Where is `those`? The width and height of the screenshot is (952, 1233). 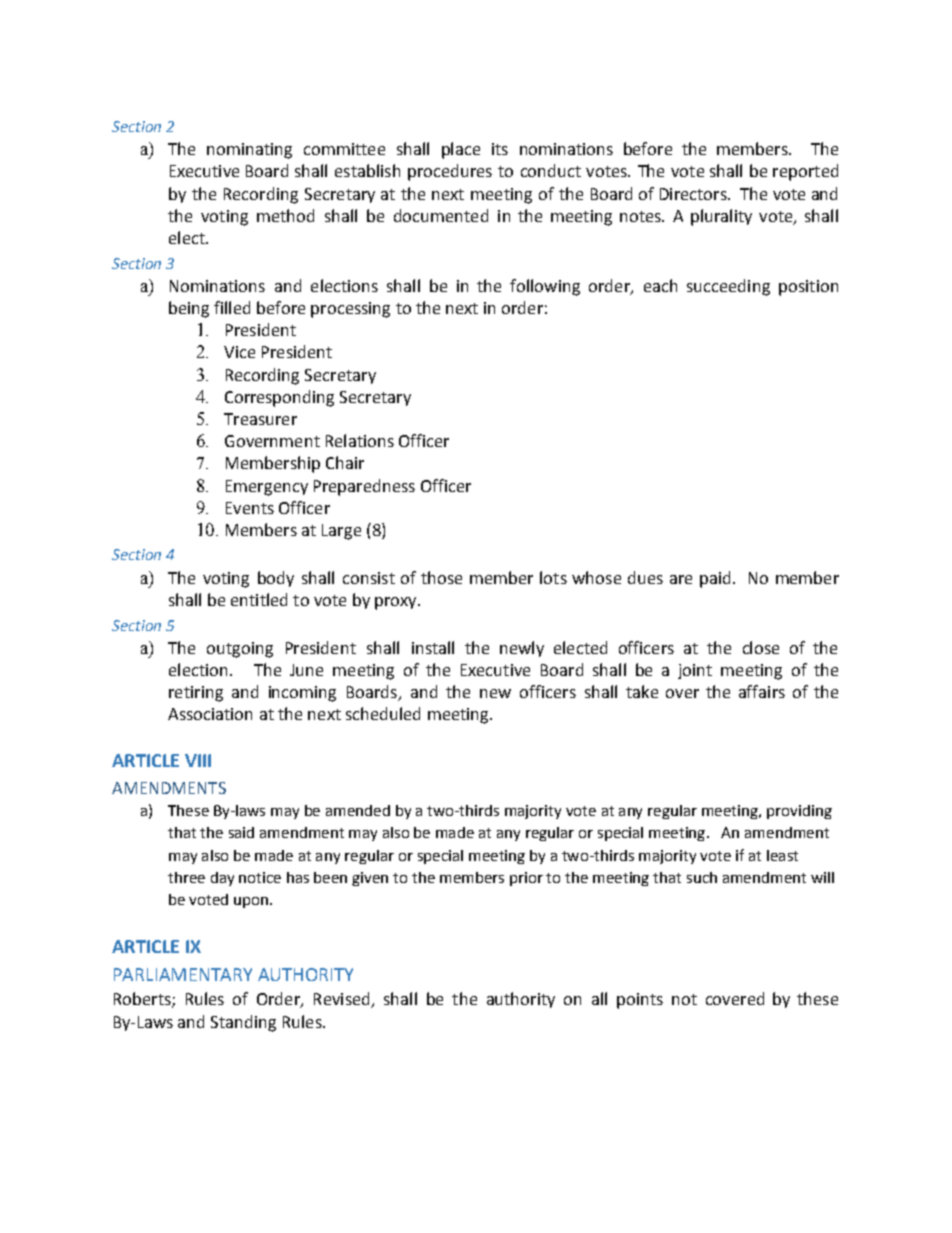
those is located at coordinates (441, 577).
